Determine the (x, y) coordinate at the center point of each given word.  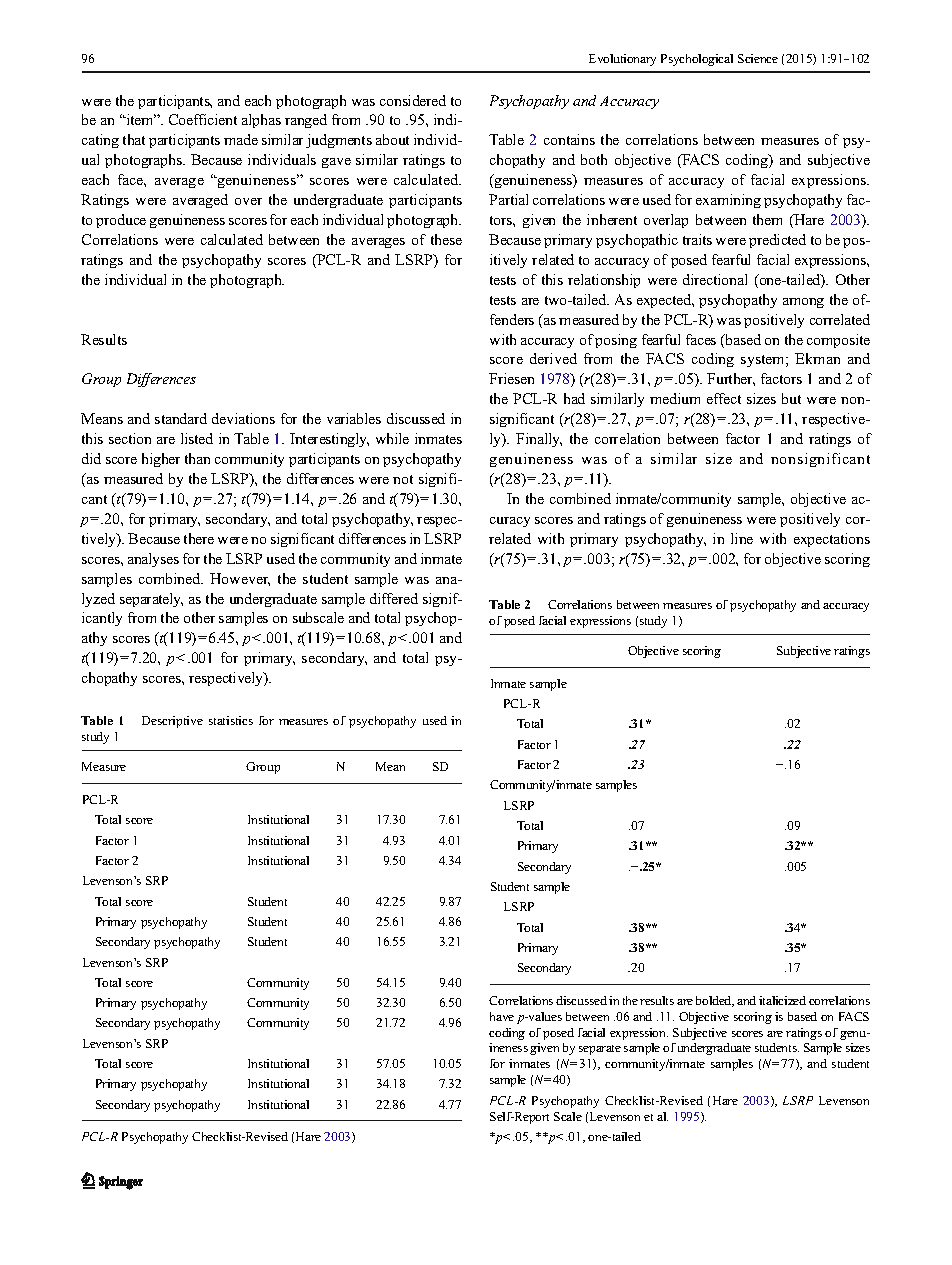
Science (758, 58)
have (502, 1016)
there (199, 538)
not (403, 479)
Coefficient (203, 119)
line (742, 538)
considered (413, 100)
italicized (782, 1000)
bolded (715, 1001)
